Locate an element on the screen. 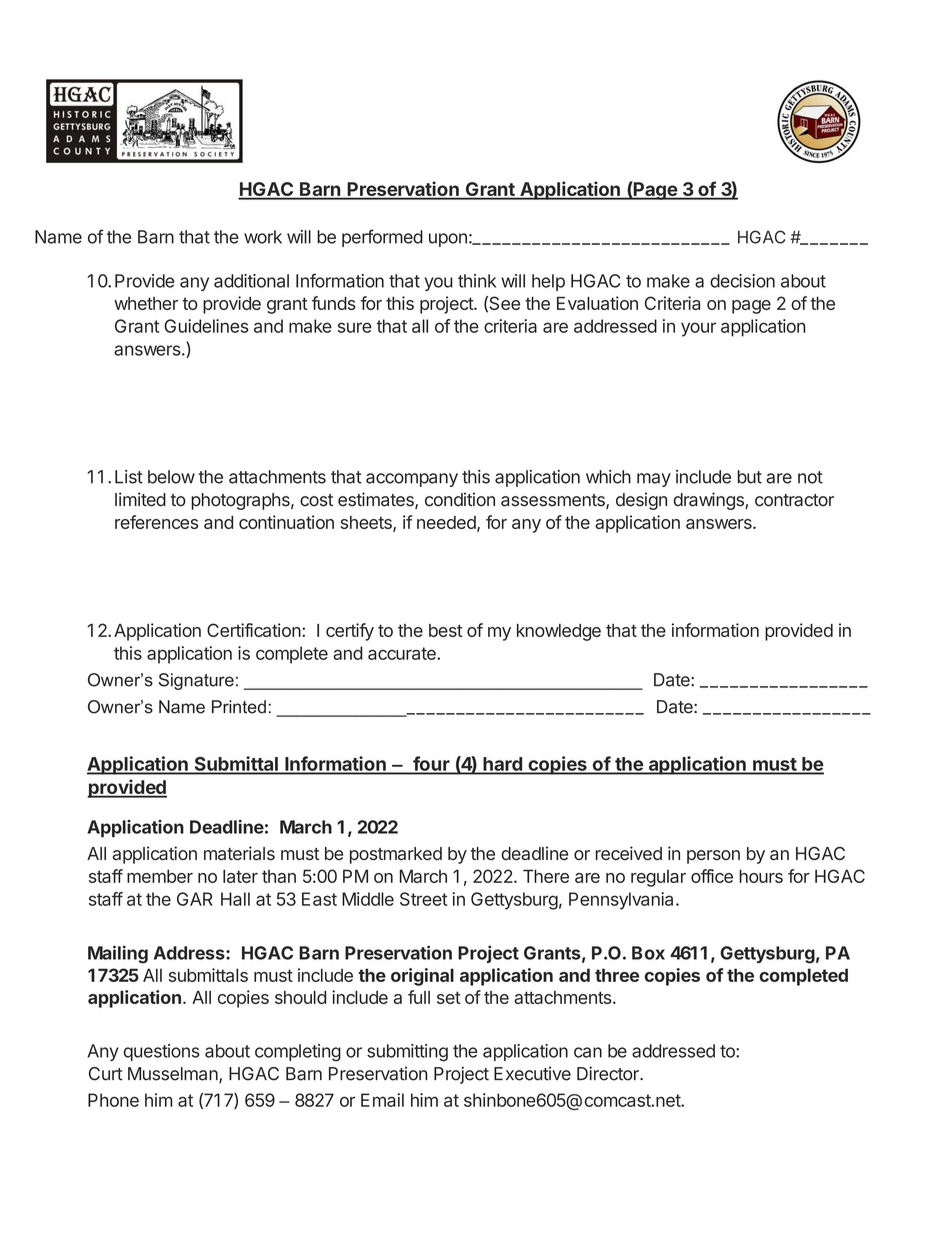 The width and height of the screenshot is (952, 1233). Certification is located at coordinates (254, 630).
